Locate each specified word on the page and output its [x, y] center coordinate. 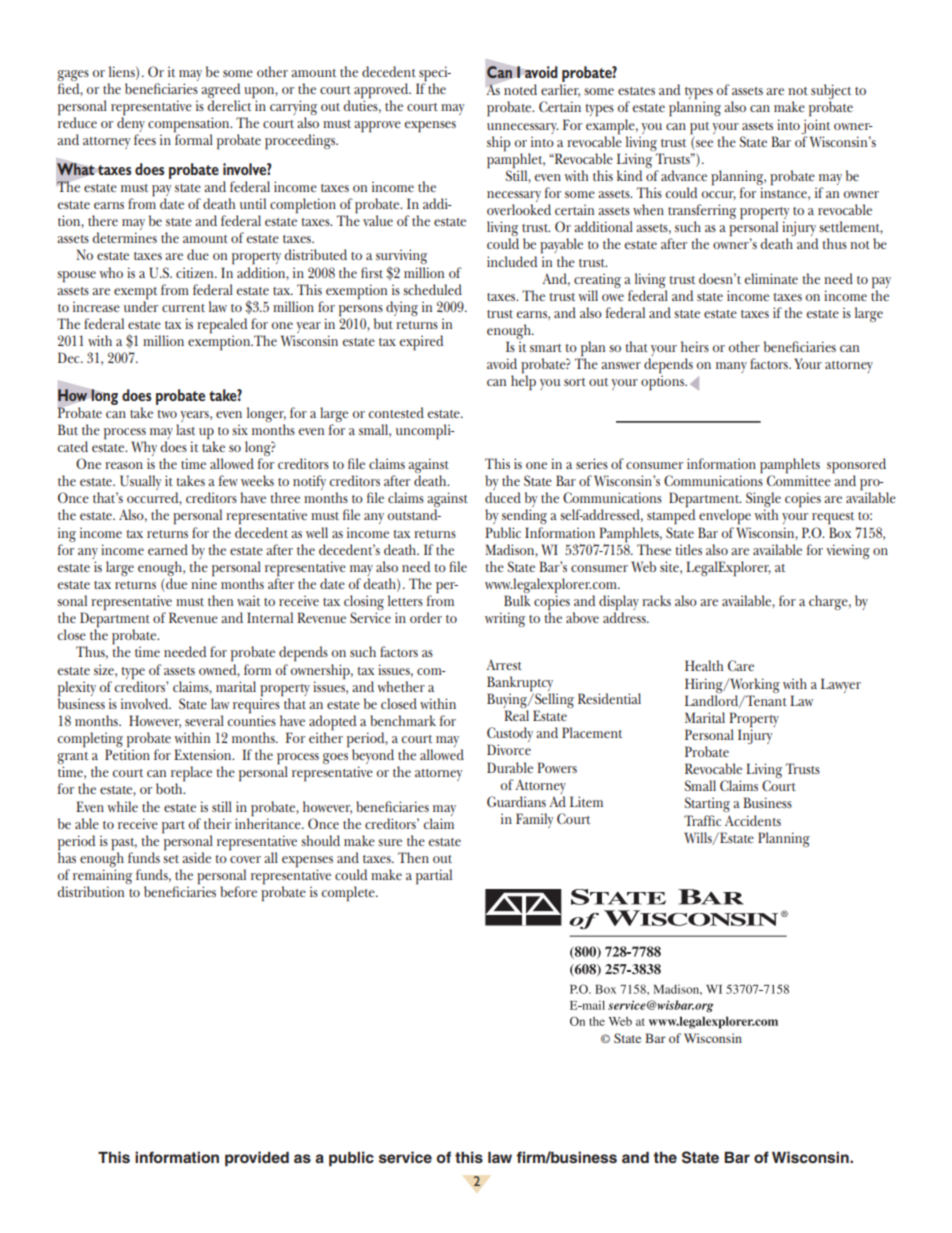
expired [422, 343]
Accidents [753, 820]
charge [829, 602]
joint [815, 126]
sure [390, 842]
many [731, 367]
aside [196, 857]
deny [131, 125]
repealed [222, 327]
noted [520, 89]
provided [257, 1159]
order [426, 617]
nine [204, 582]
